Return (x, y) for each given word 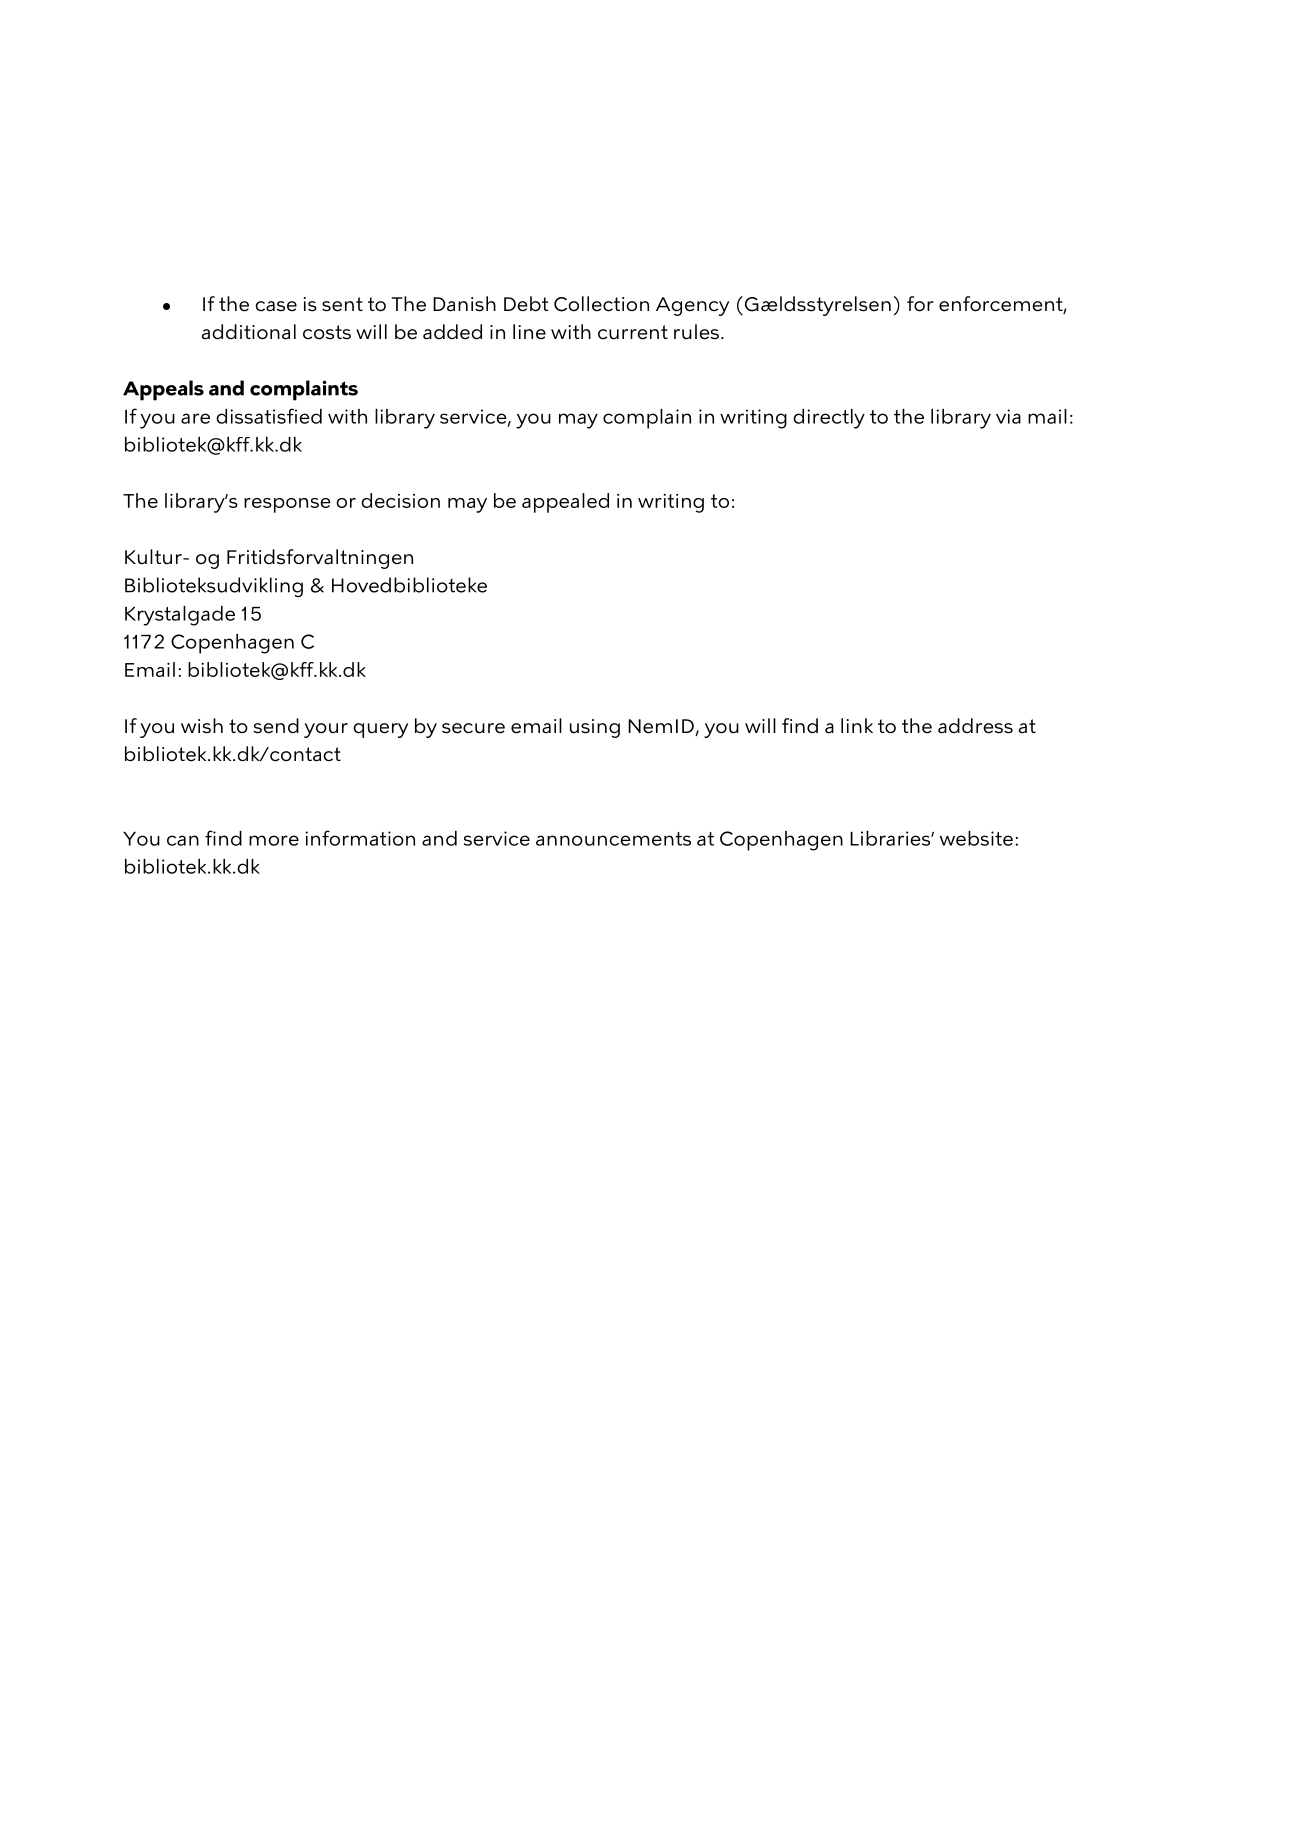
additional (249, 332)
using (595, 728)
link (857, 725)
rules (696, 332)
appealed (565, 503)
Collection (601, 304)
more (274, 840)
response (287, 505)
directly (829, 419)
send (276, 726)
